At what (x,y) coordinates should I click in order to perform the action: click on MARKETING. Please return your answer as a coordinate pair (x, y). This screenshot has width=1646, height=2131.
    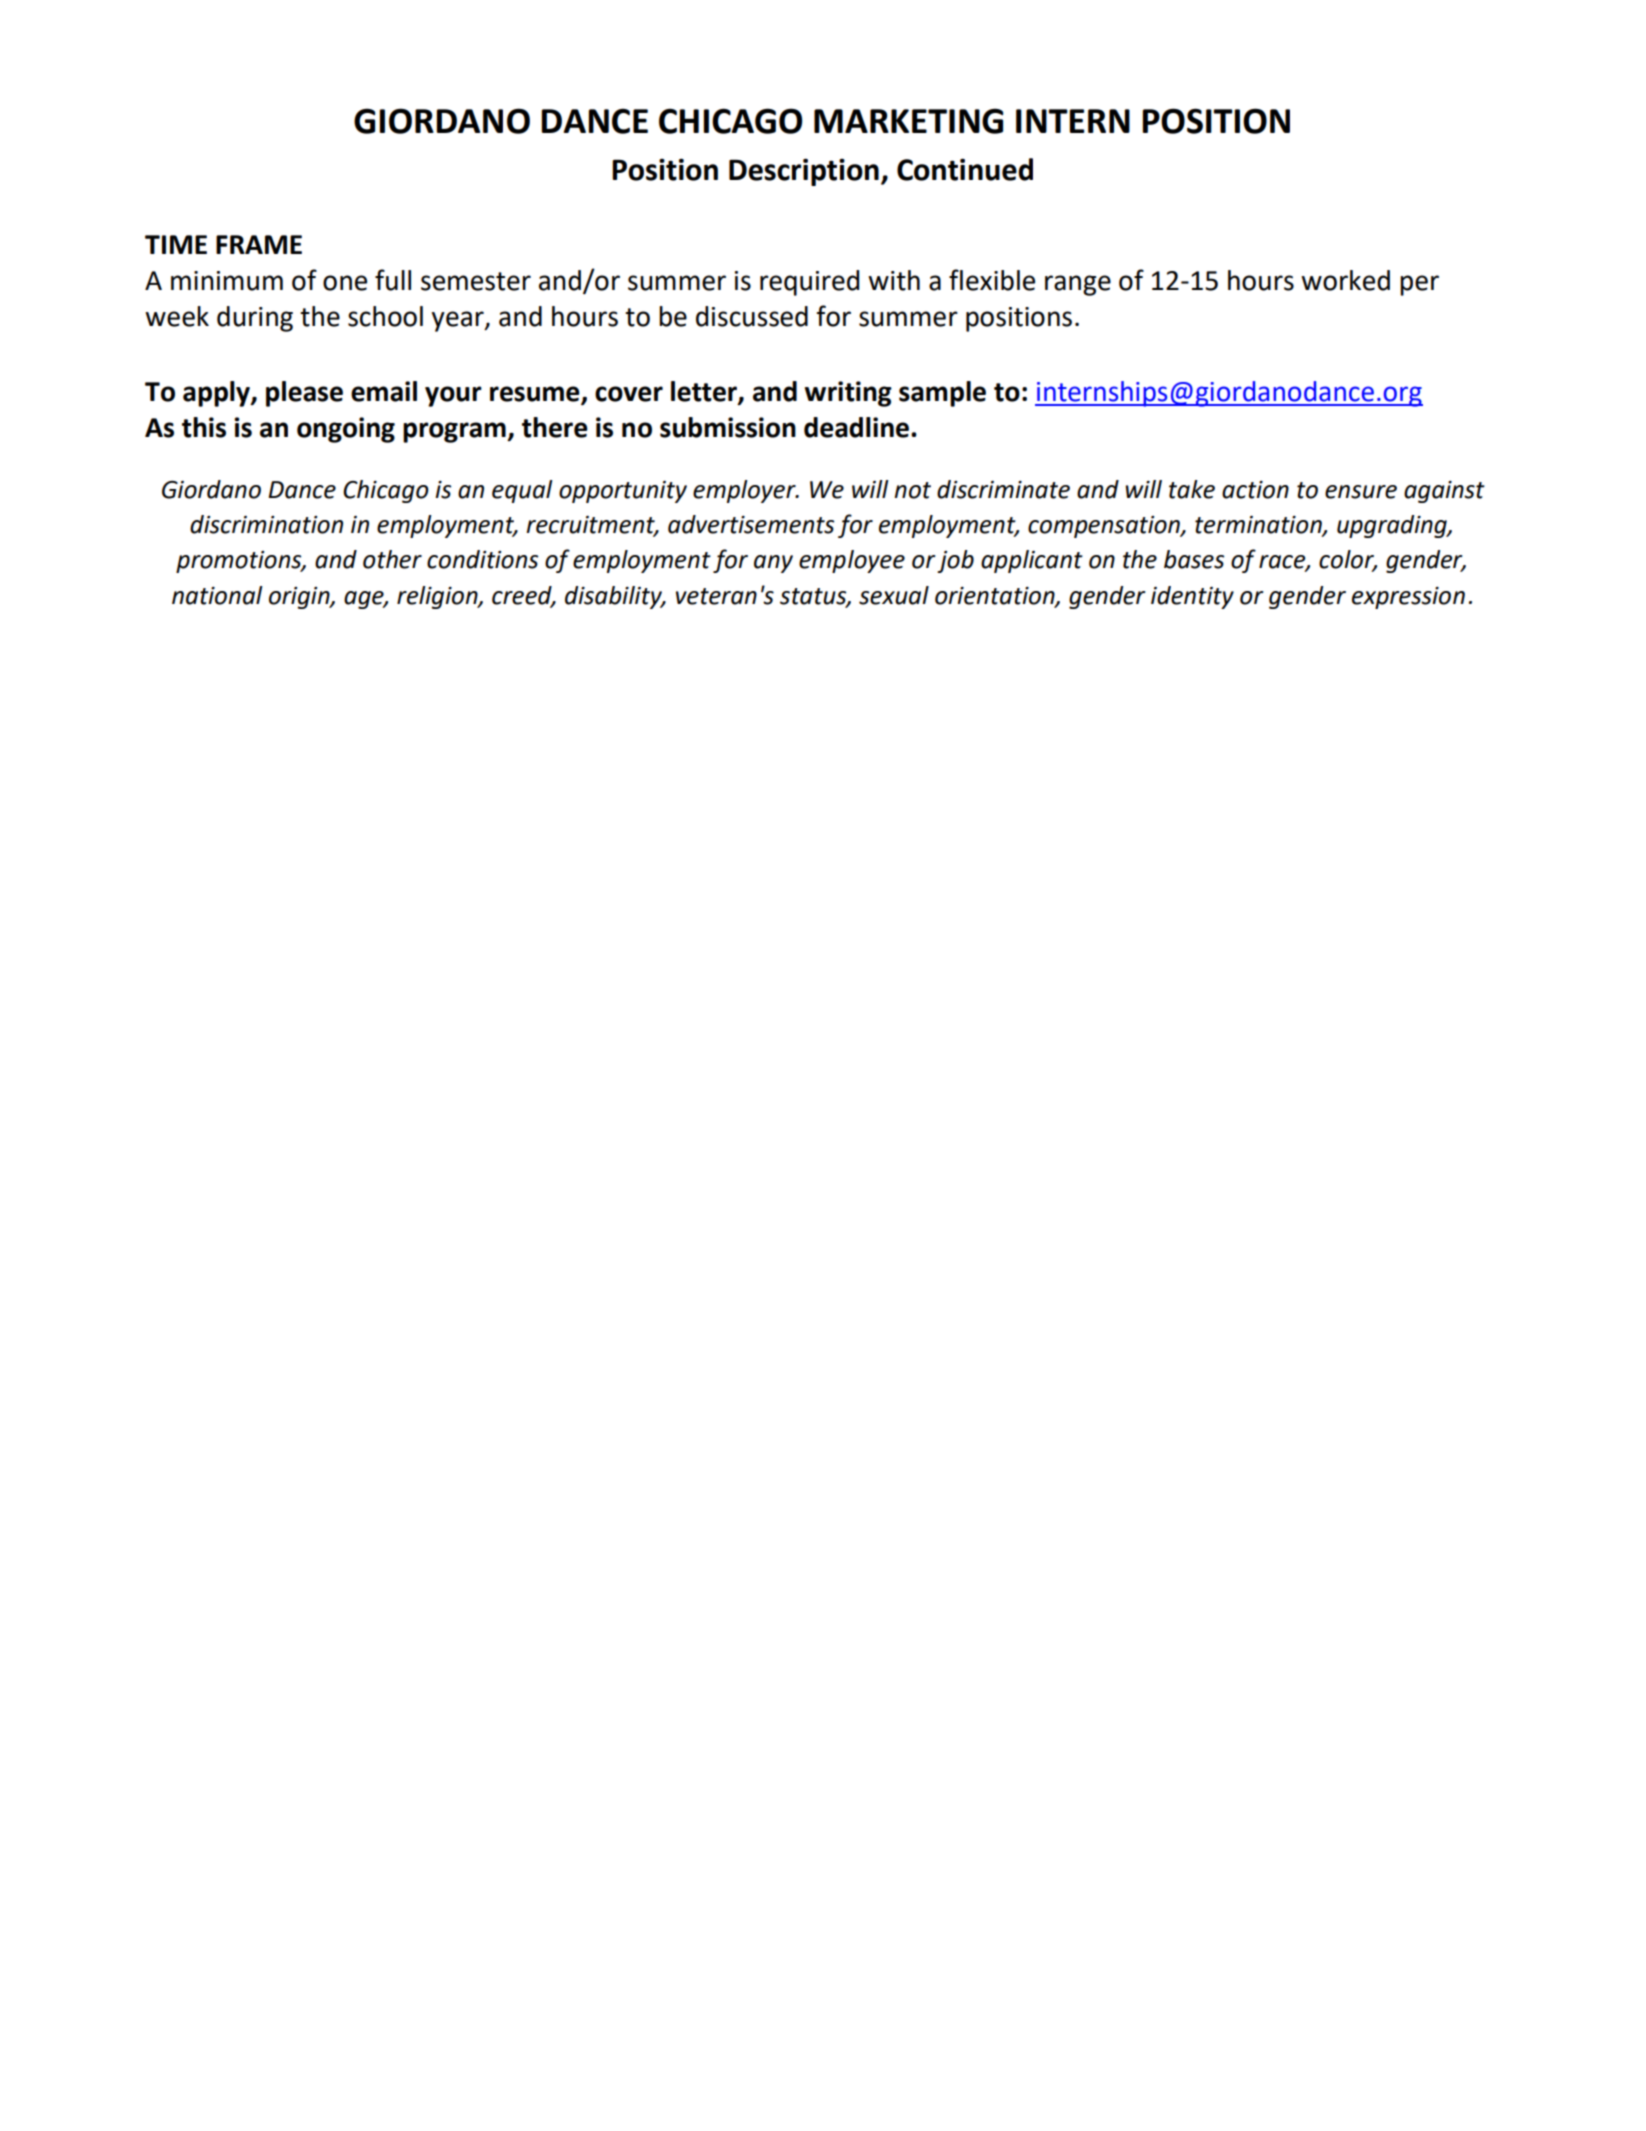
    Looking at the image, I should click on (908, 121).
